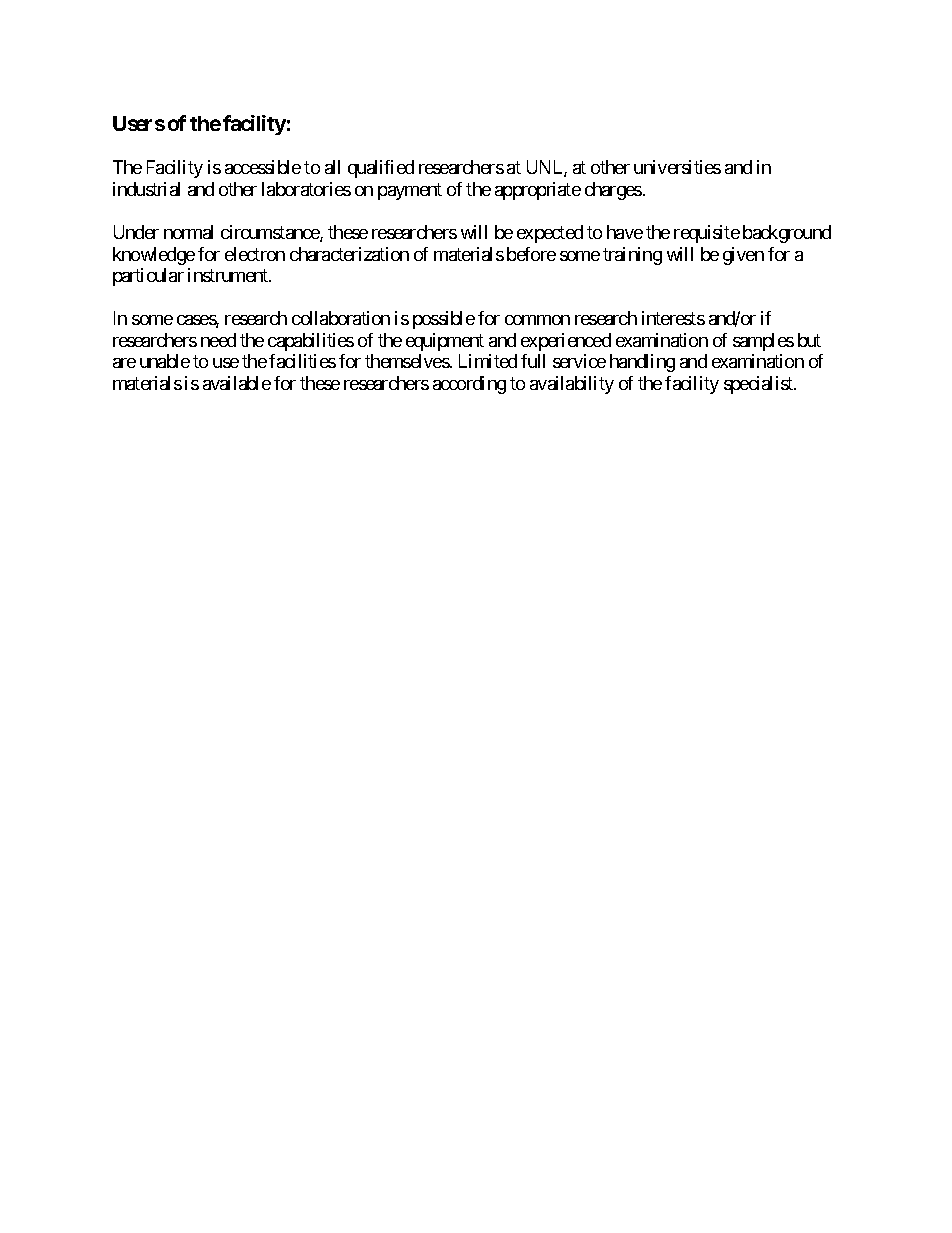 The width and height of the screenshot is (952, 1233). I want to click on qualified, so click(381, 169).
